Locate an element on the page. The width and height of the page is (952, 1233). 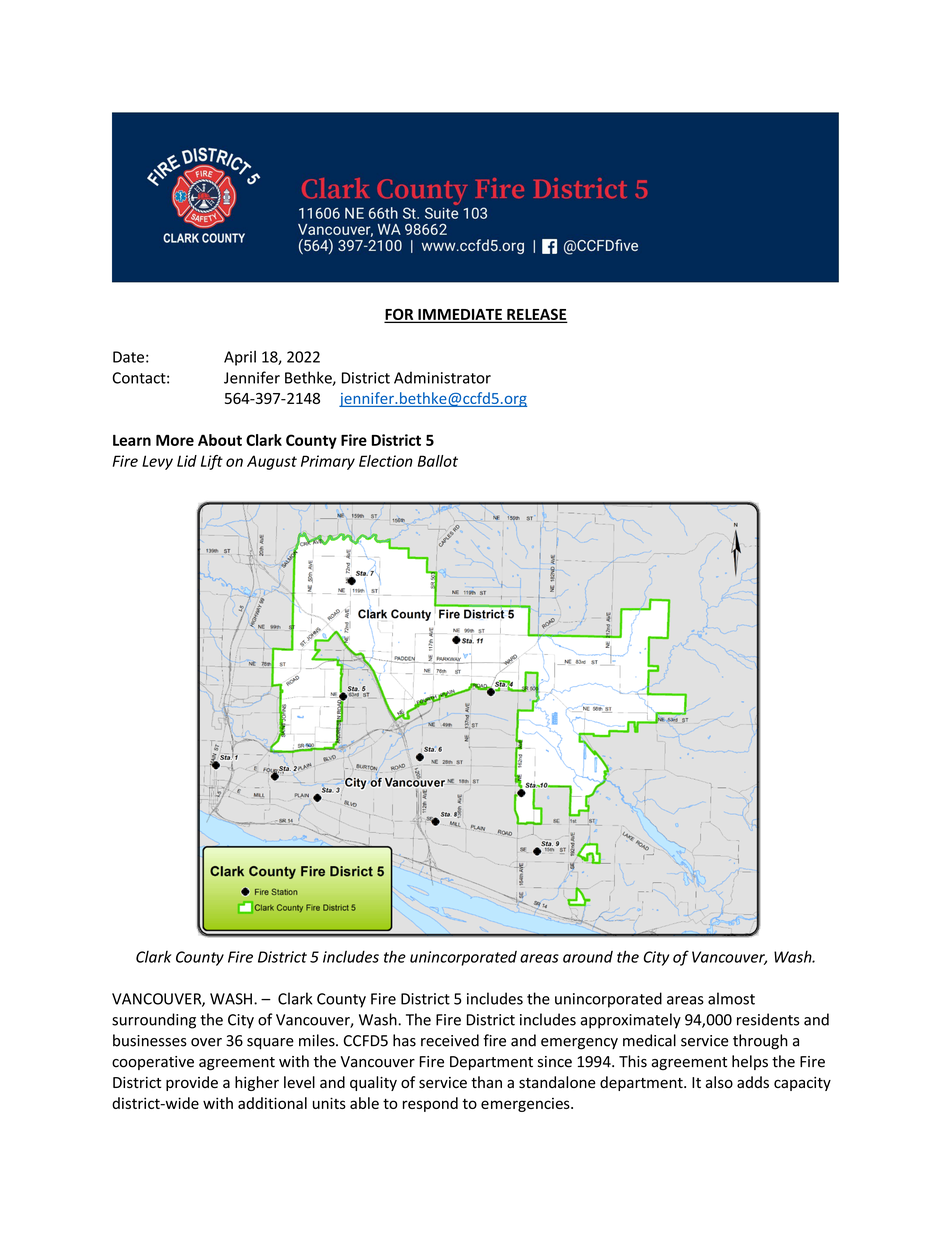
IMMEDIATE is located at coordinates (460, 315).
